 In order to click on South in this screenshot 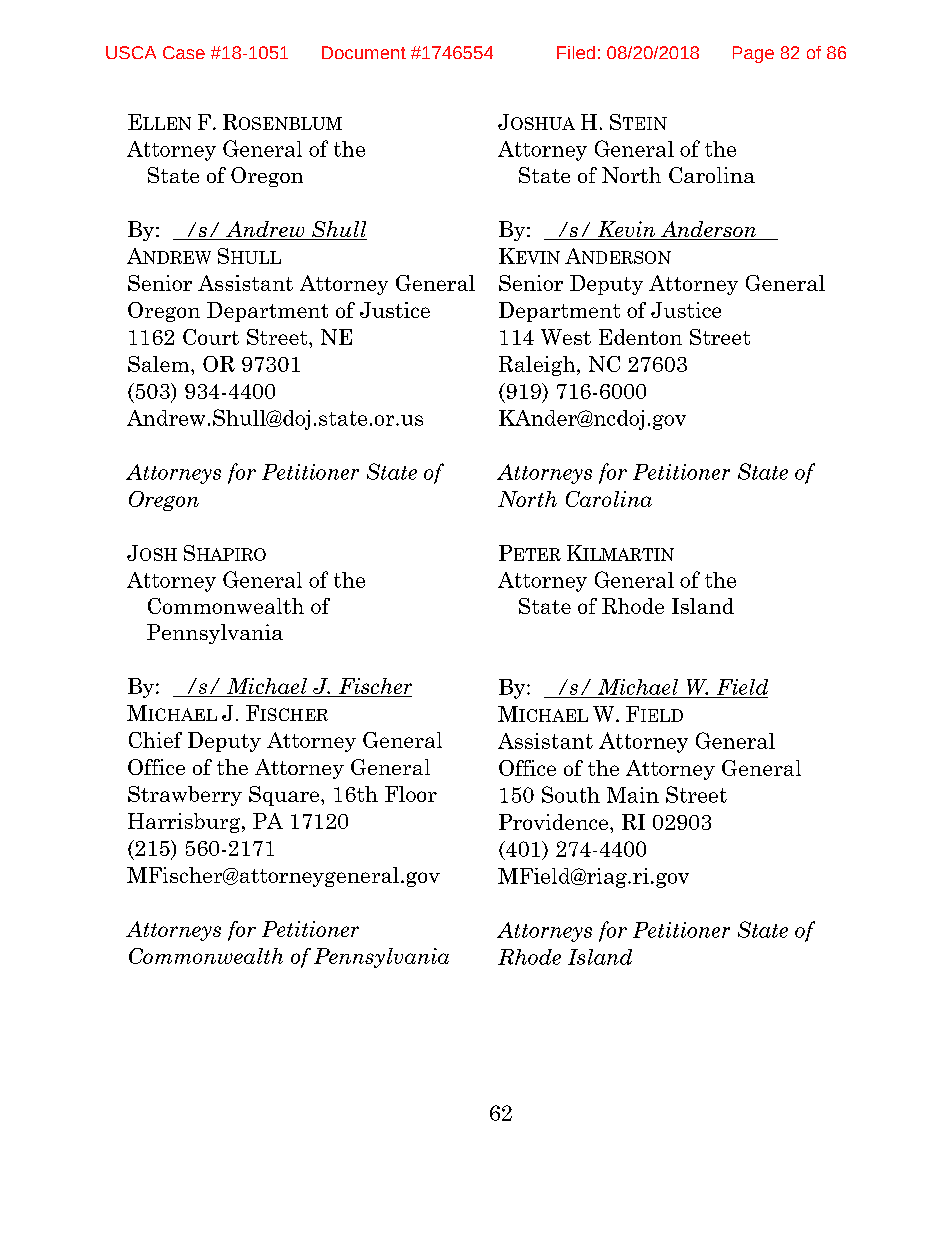, I will do `click(571, 794)`.
